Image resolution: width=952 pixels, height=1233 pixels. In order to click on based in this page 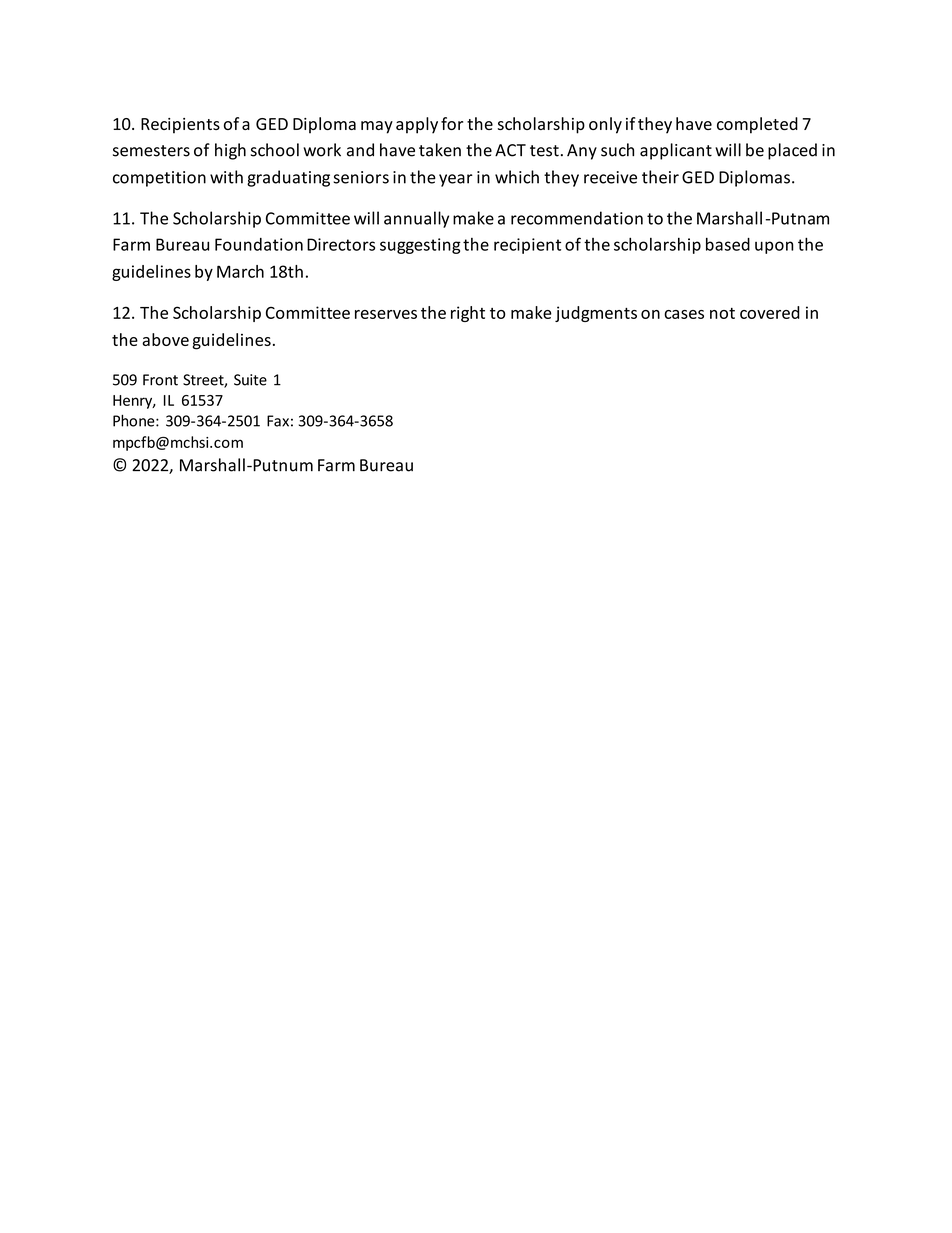, I will do `click(728, 244)`.
